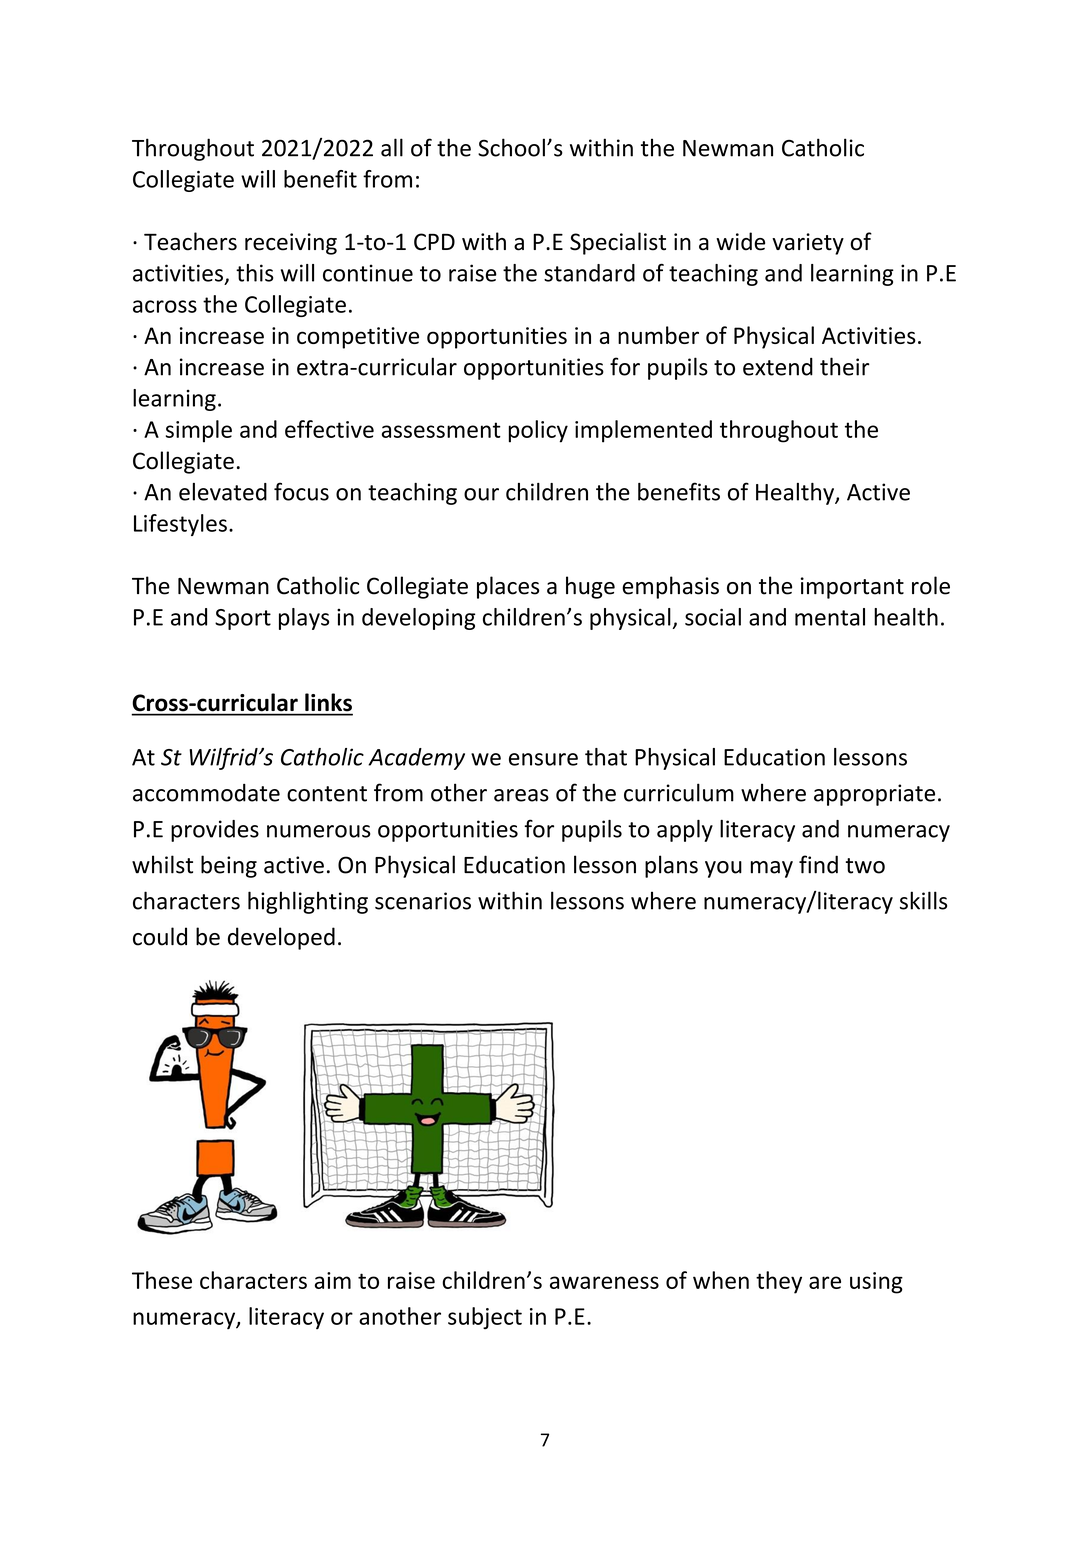  What do you see at coordinates (508, 587) in the page?
I see `places` at bounding box center [508, 587].
